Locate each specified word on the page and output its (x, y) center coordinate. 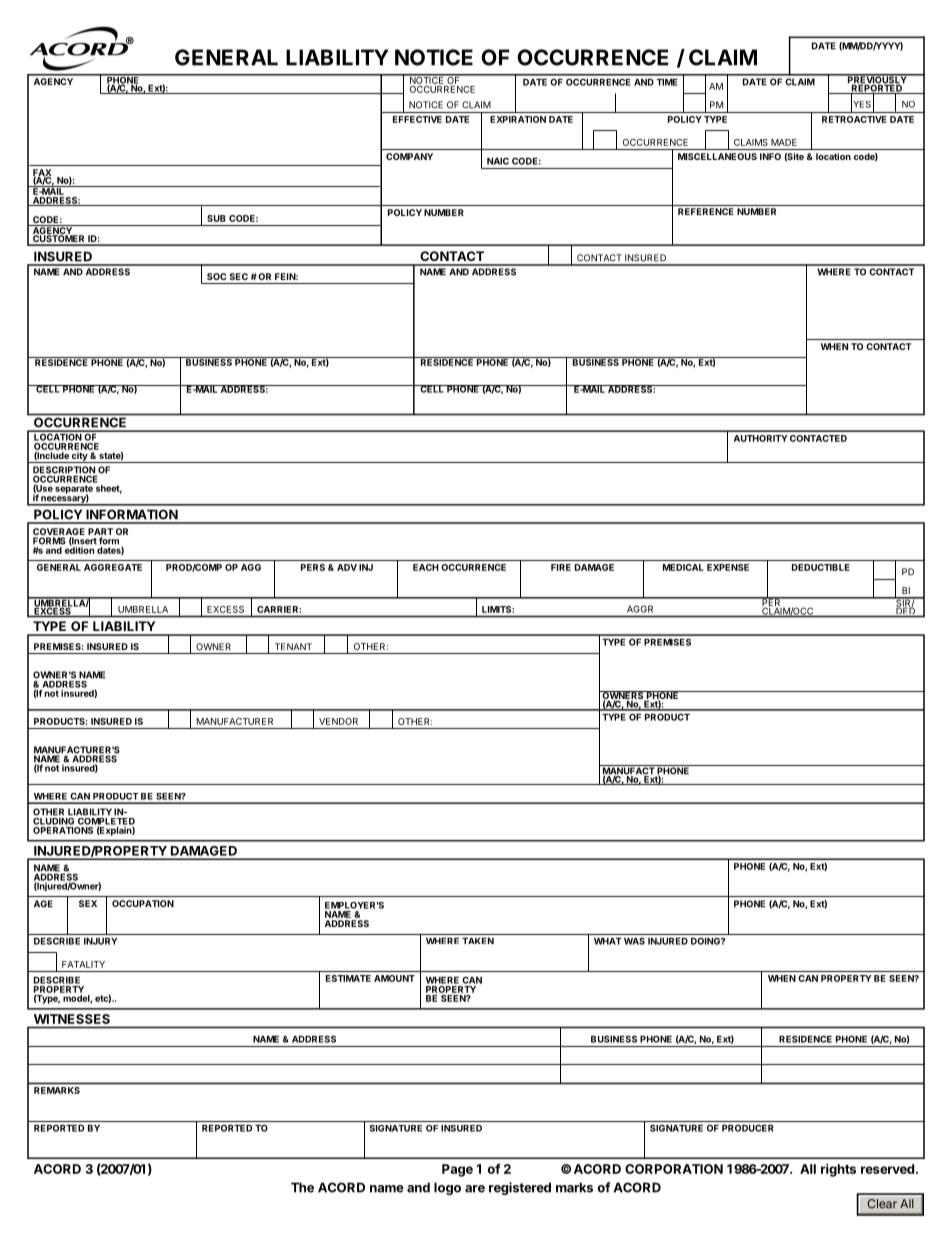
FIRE (561, 567)
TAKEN (478, 941)
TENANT (293, 646)
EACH (426, 567)
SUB (216, 218)
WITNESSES (72, 1019)
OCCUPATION (143, 903)
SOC (216, 276)
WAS (634, 941)
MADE (784, 142)
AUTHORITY (761, 438)
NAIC (498, 161)
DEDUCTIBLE (821, 567)
